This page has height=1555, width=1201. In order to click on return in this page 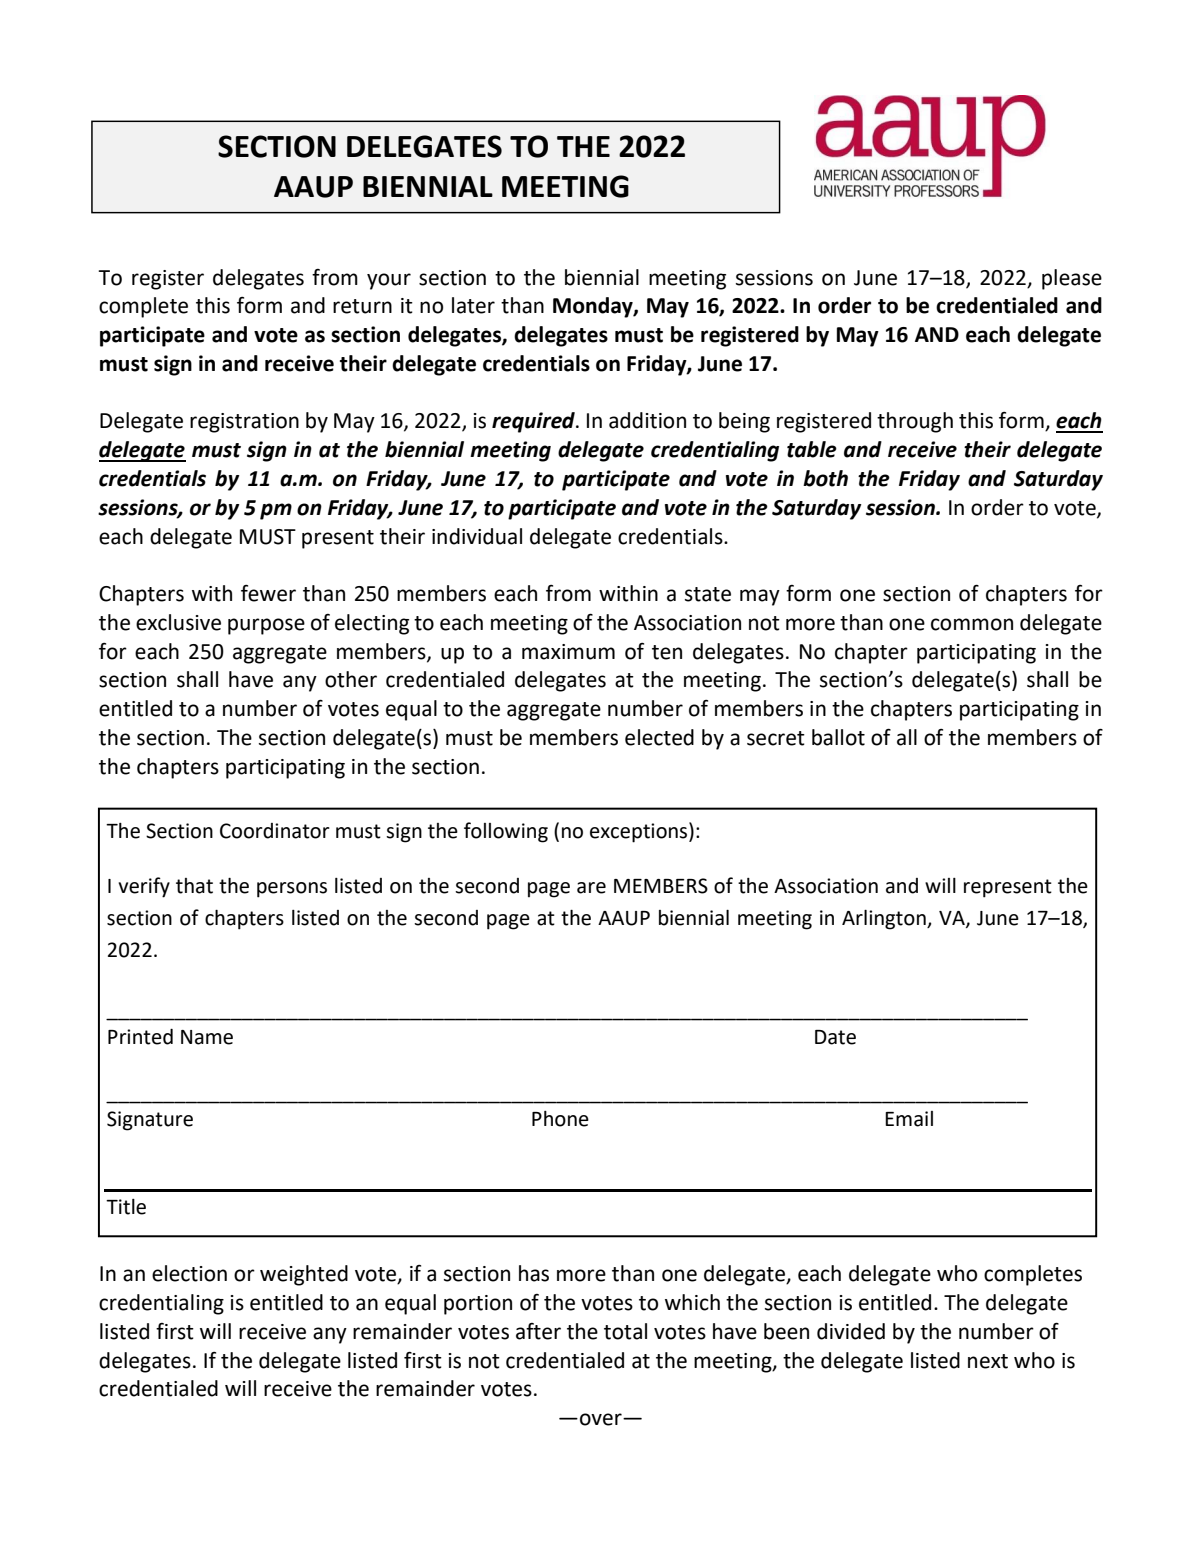, I will do `click(362, 306)`.
